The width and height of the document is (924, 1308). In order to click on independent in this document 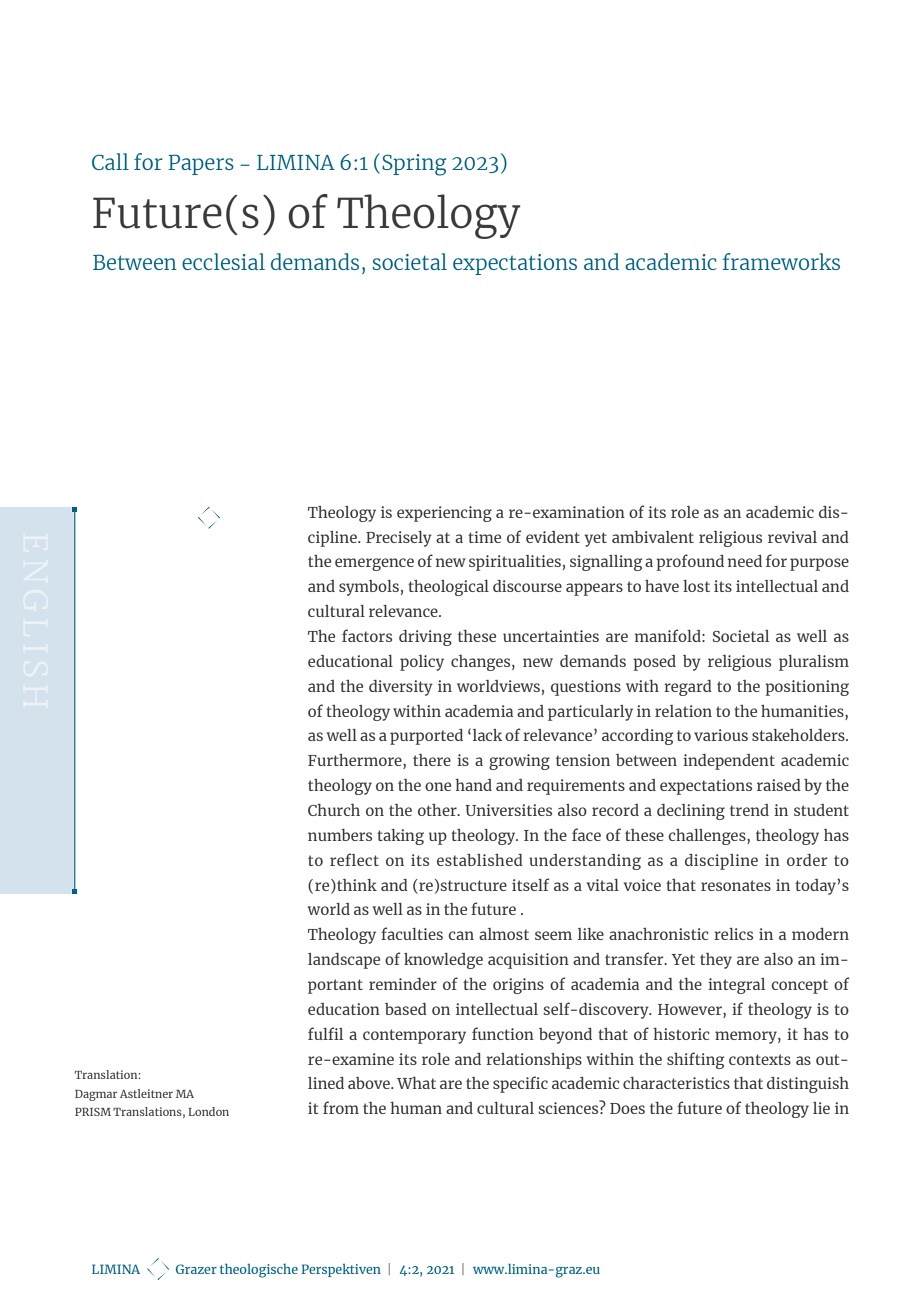, I will do `click(729, 762)`.
